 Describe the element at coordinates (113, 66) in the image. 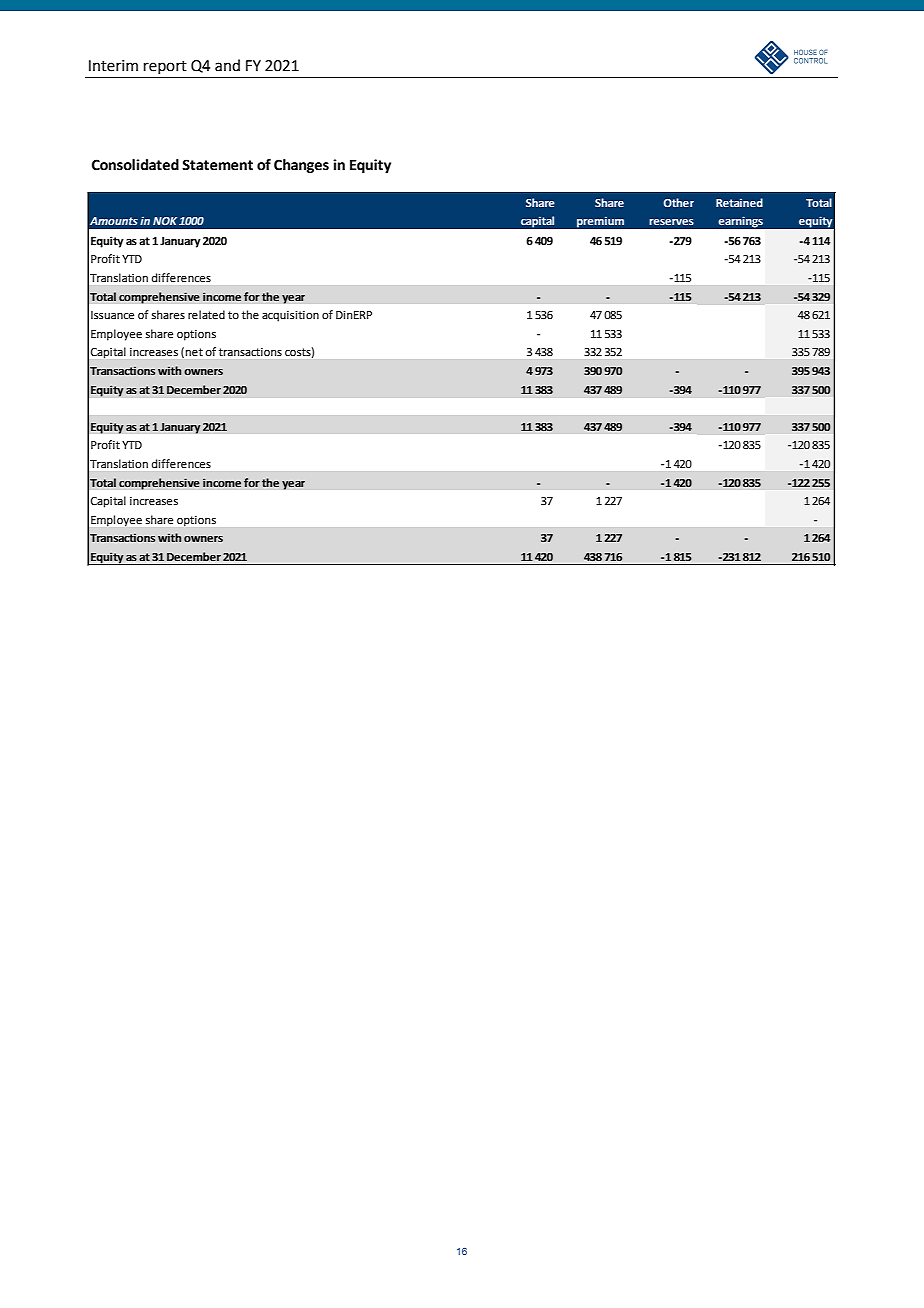

I see `Interim` at that location.
